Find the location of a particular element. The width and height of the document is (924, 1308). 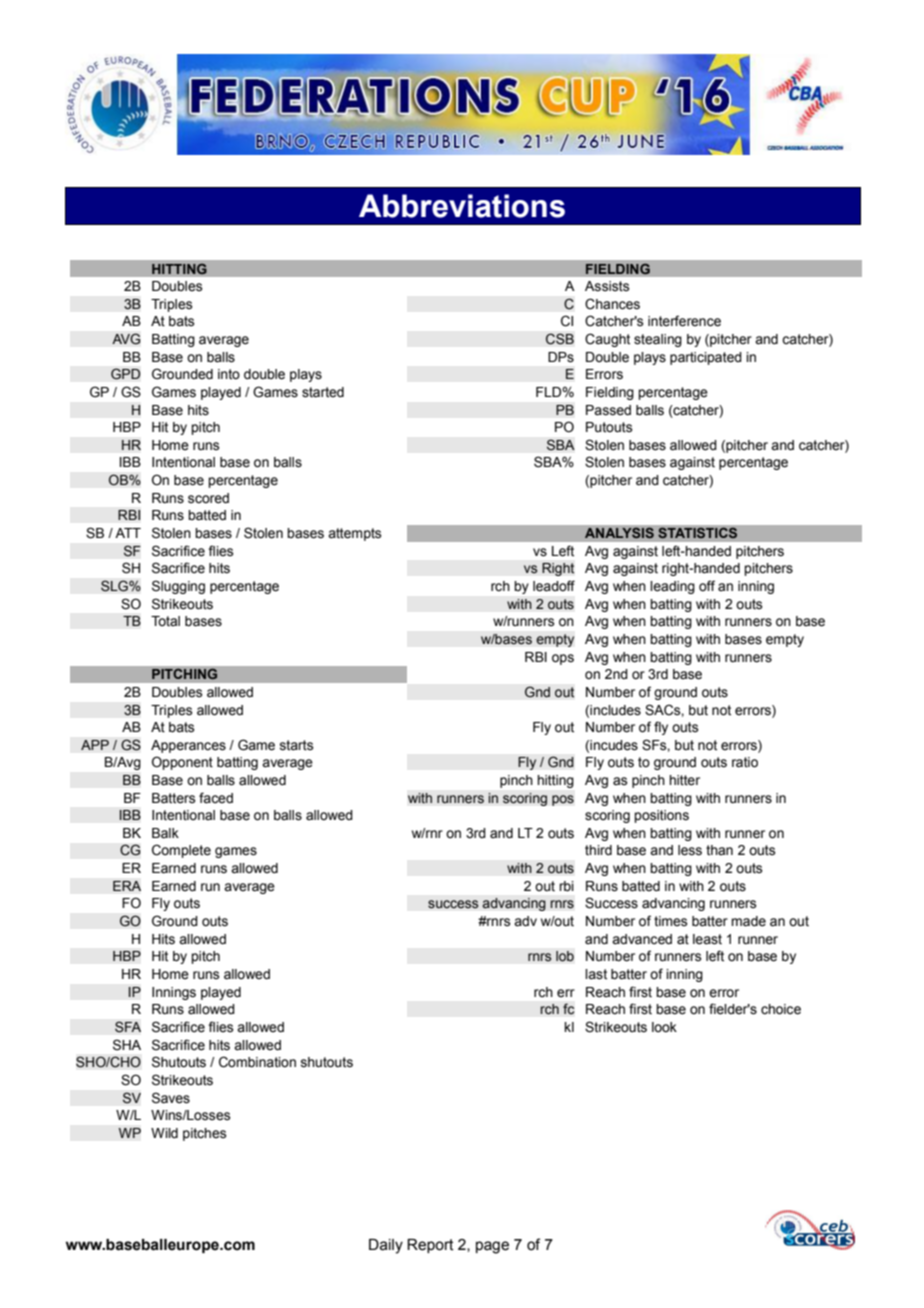

interference is located at coordinates (684, 321).
